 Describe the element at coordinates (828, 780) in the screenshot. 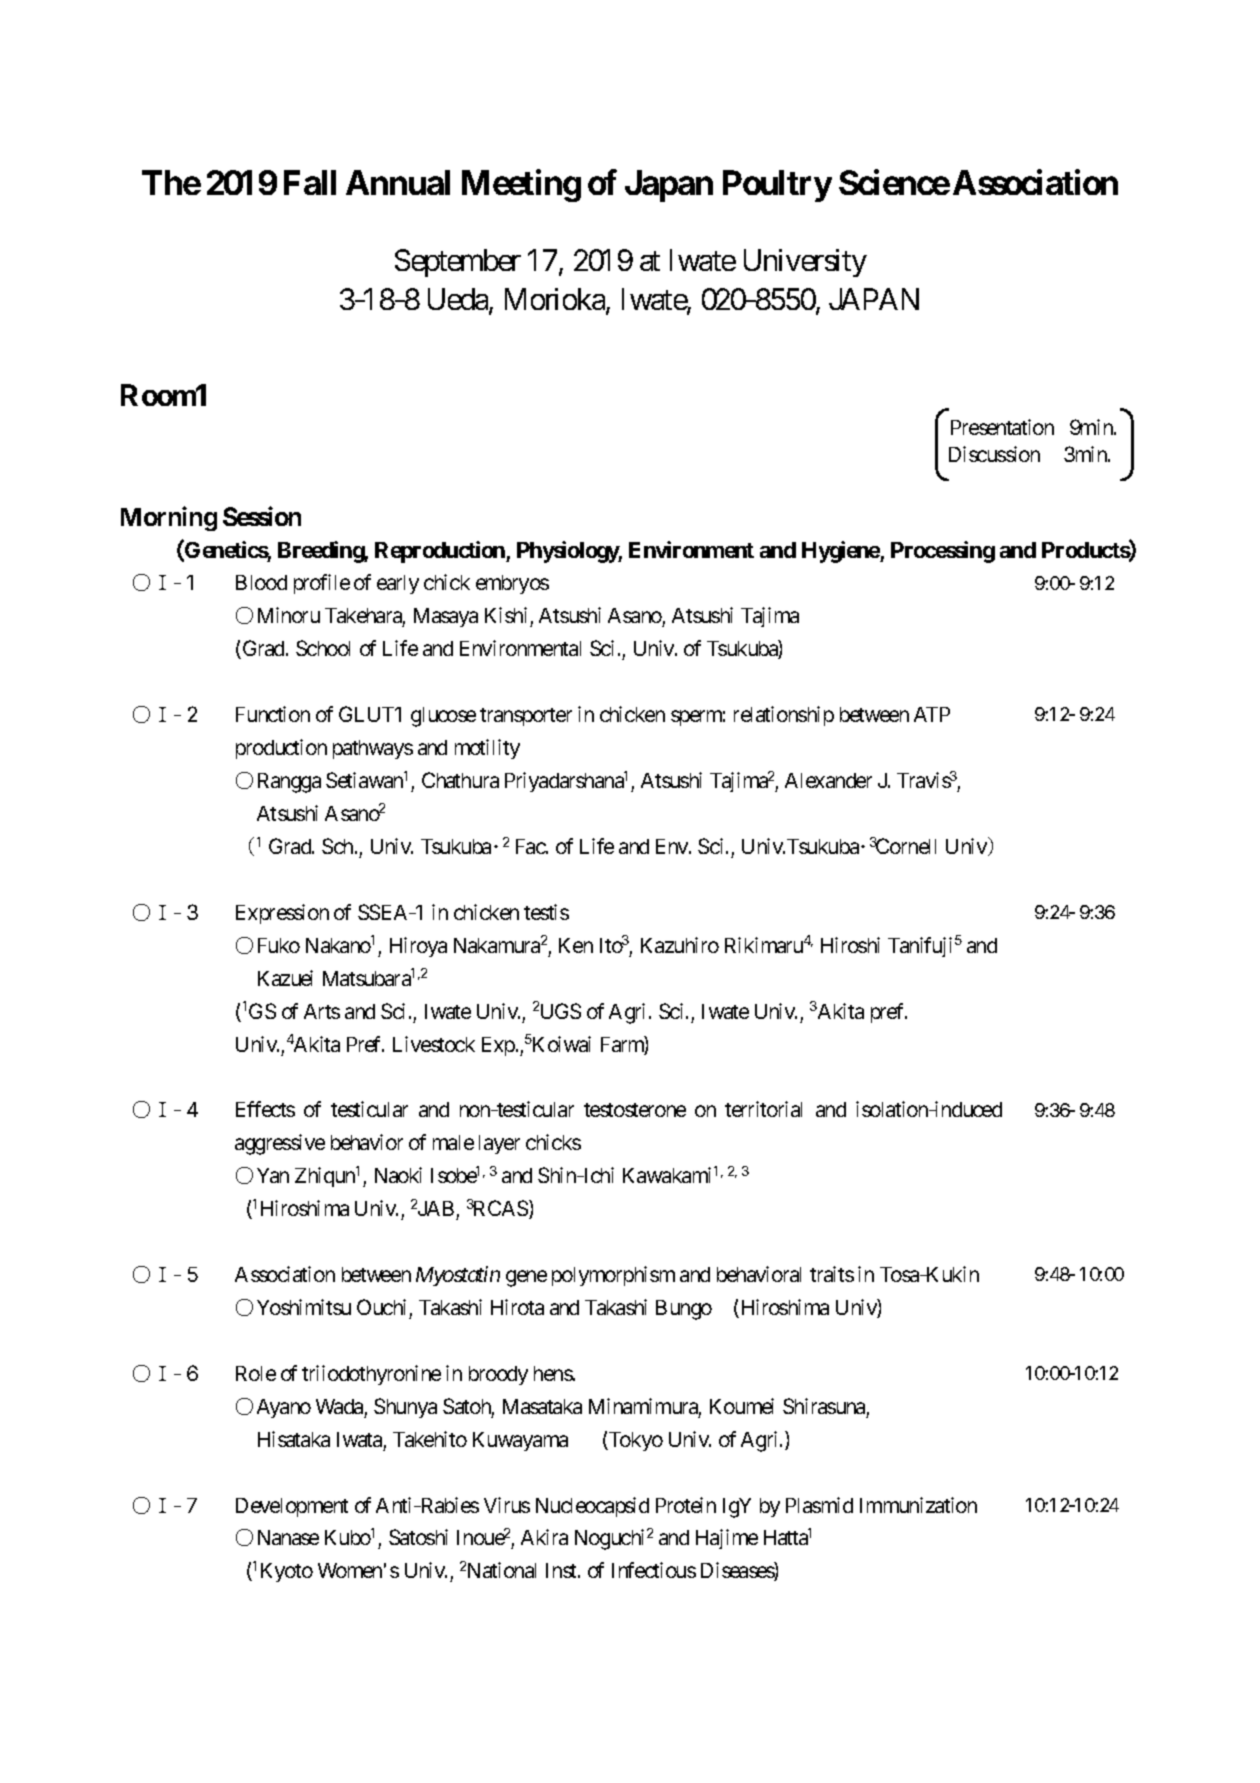

I see `Alexander` at that location.
